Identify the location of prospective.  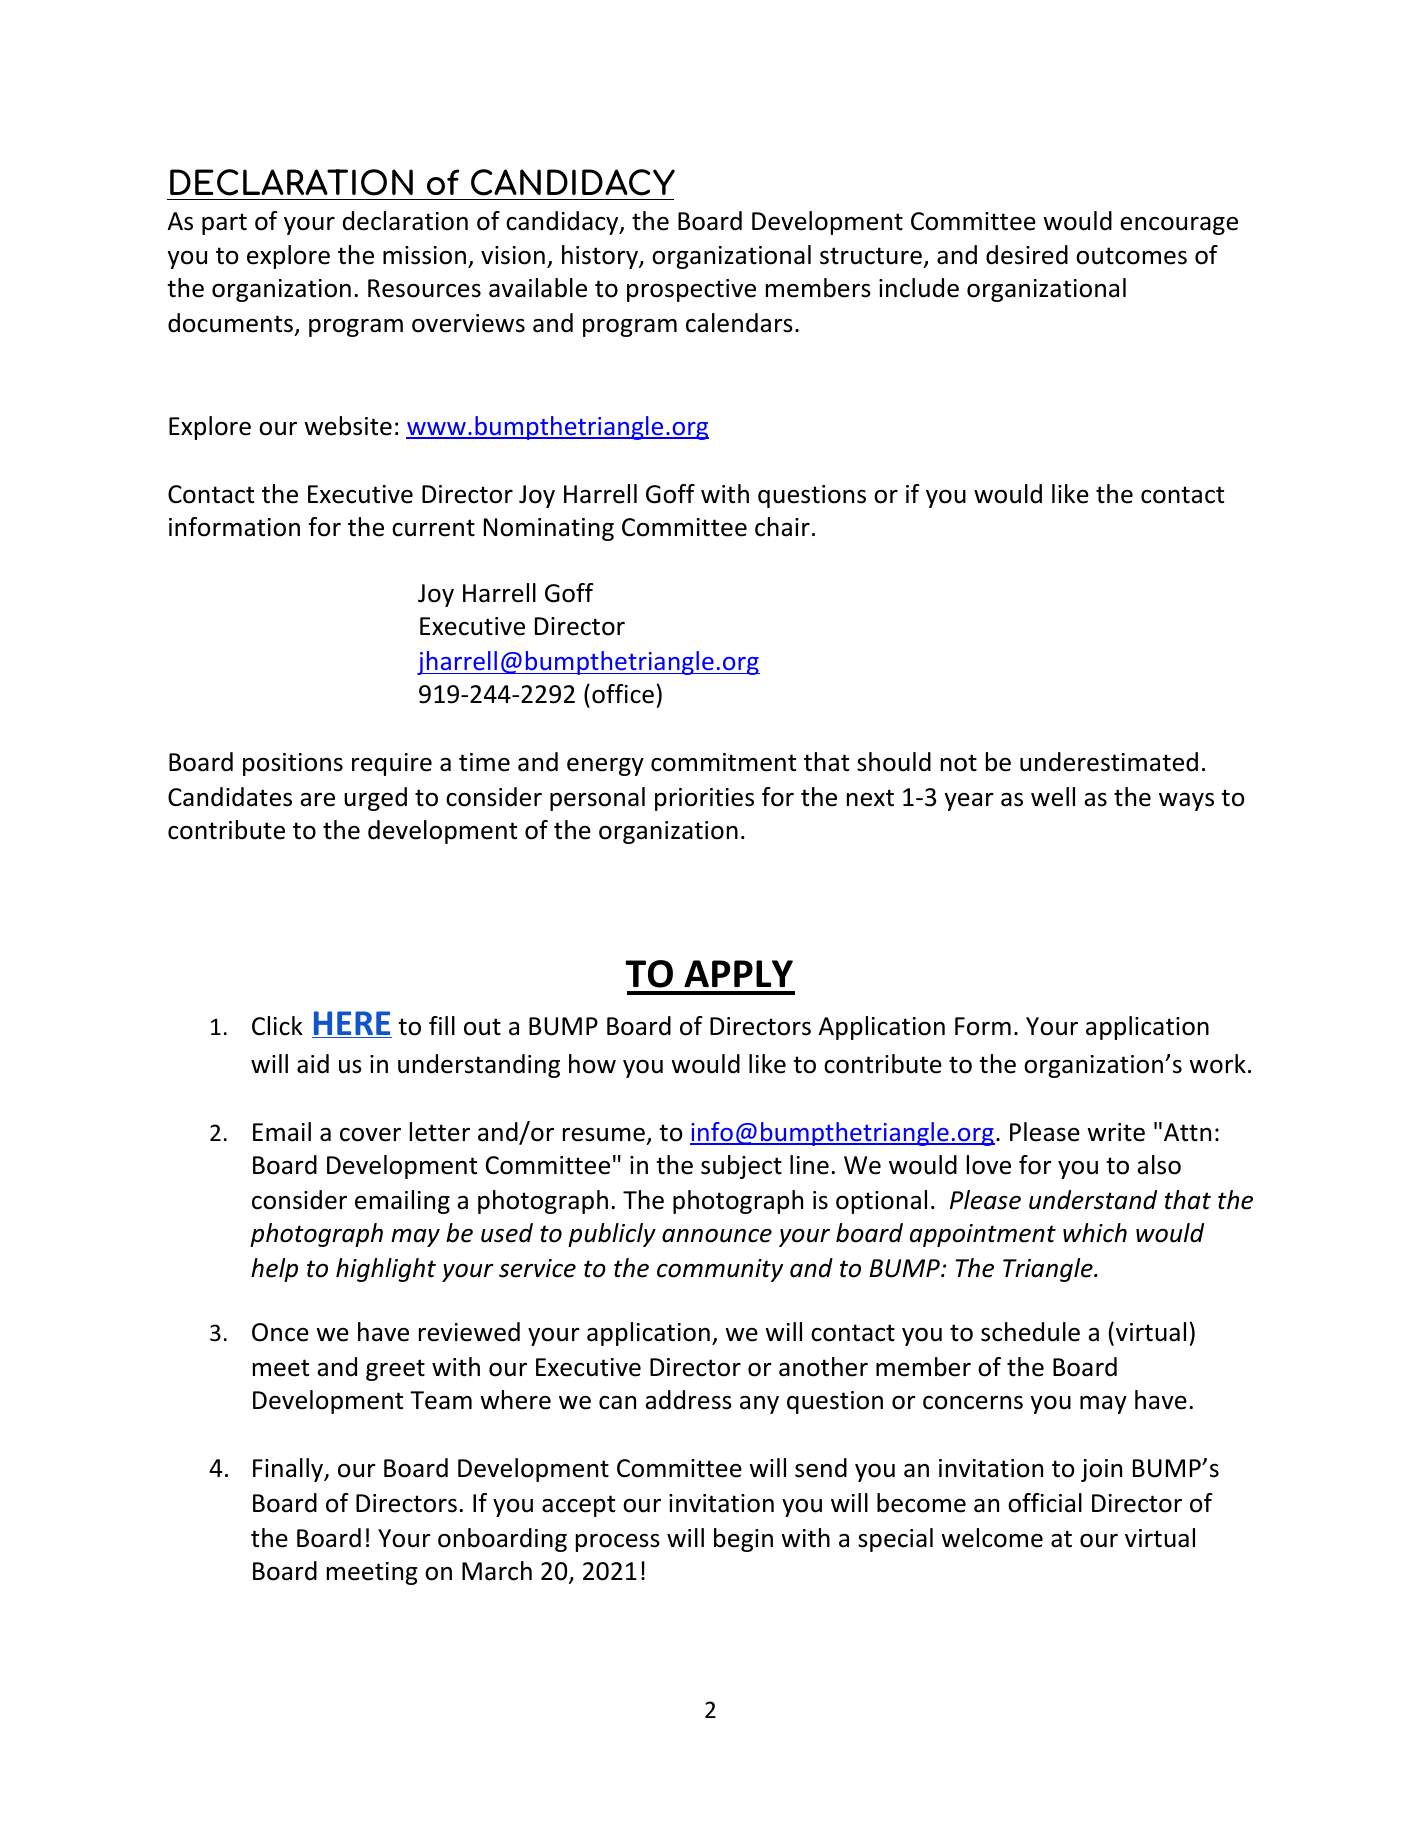
(691, 290).
